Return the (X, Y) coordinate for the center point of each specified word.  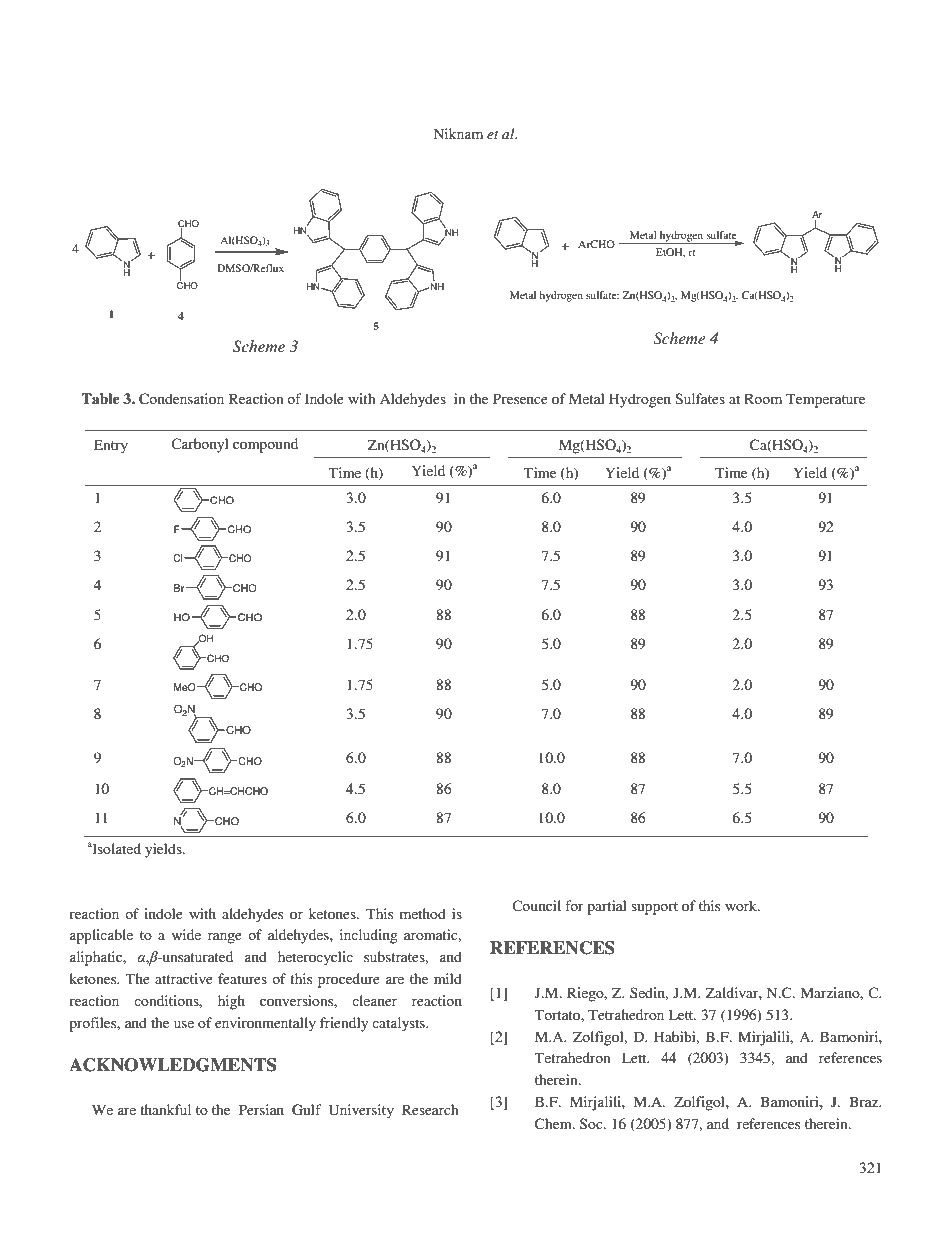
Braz (865, 1101)
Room (763, 398)
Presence (520, 398)
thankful (165, 1109)
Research (430, 1109)
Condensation (181, 399)
